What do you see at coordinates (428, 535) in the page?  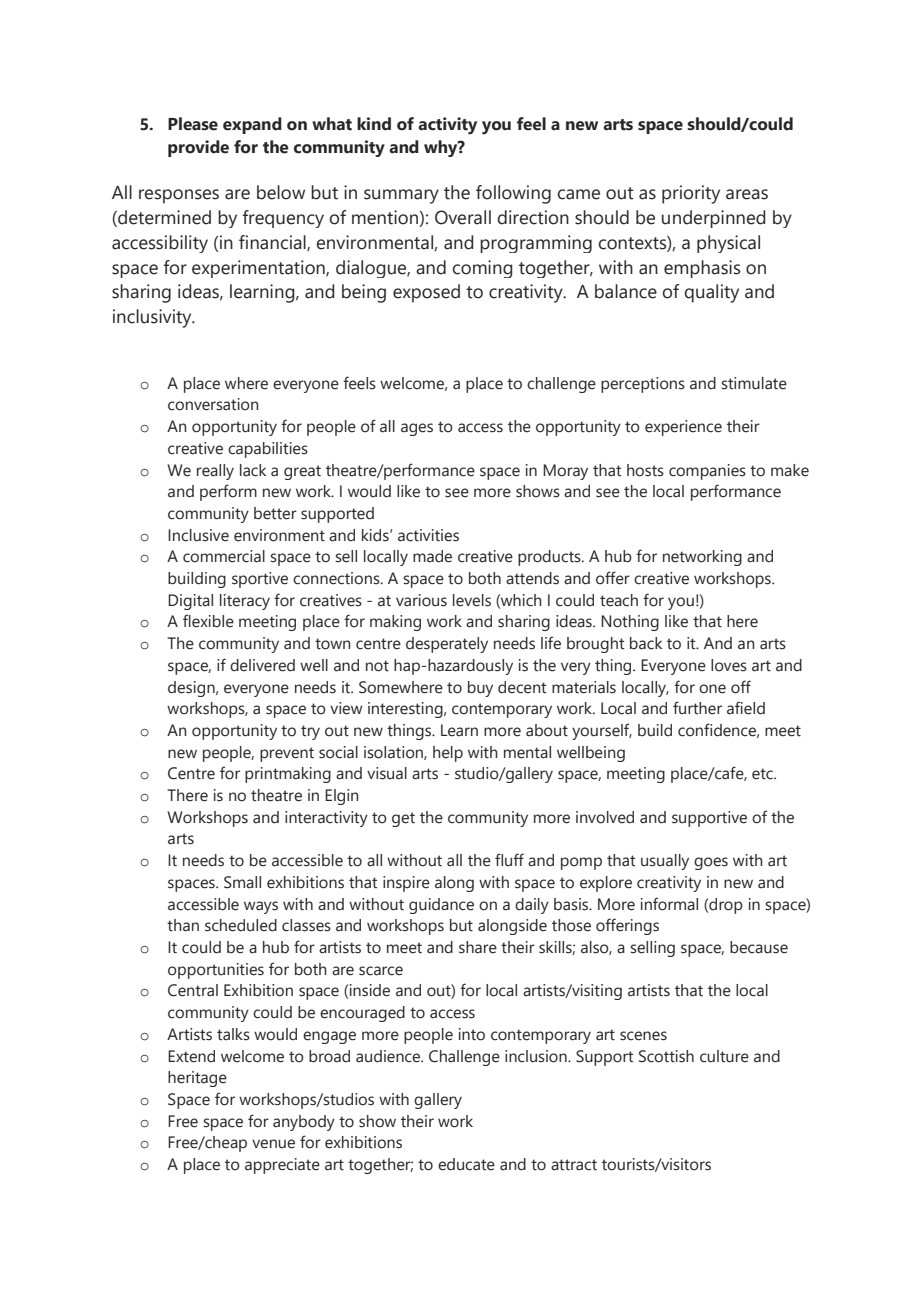 I see `activities` at bounding box center [428, 535].
